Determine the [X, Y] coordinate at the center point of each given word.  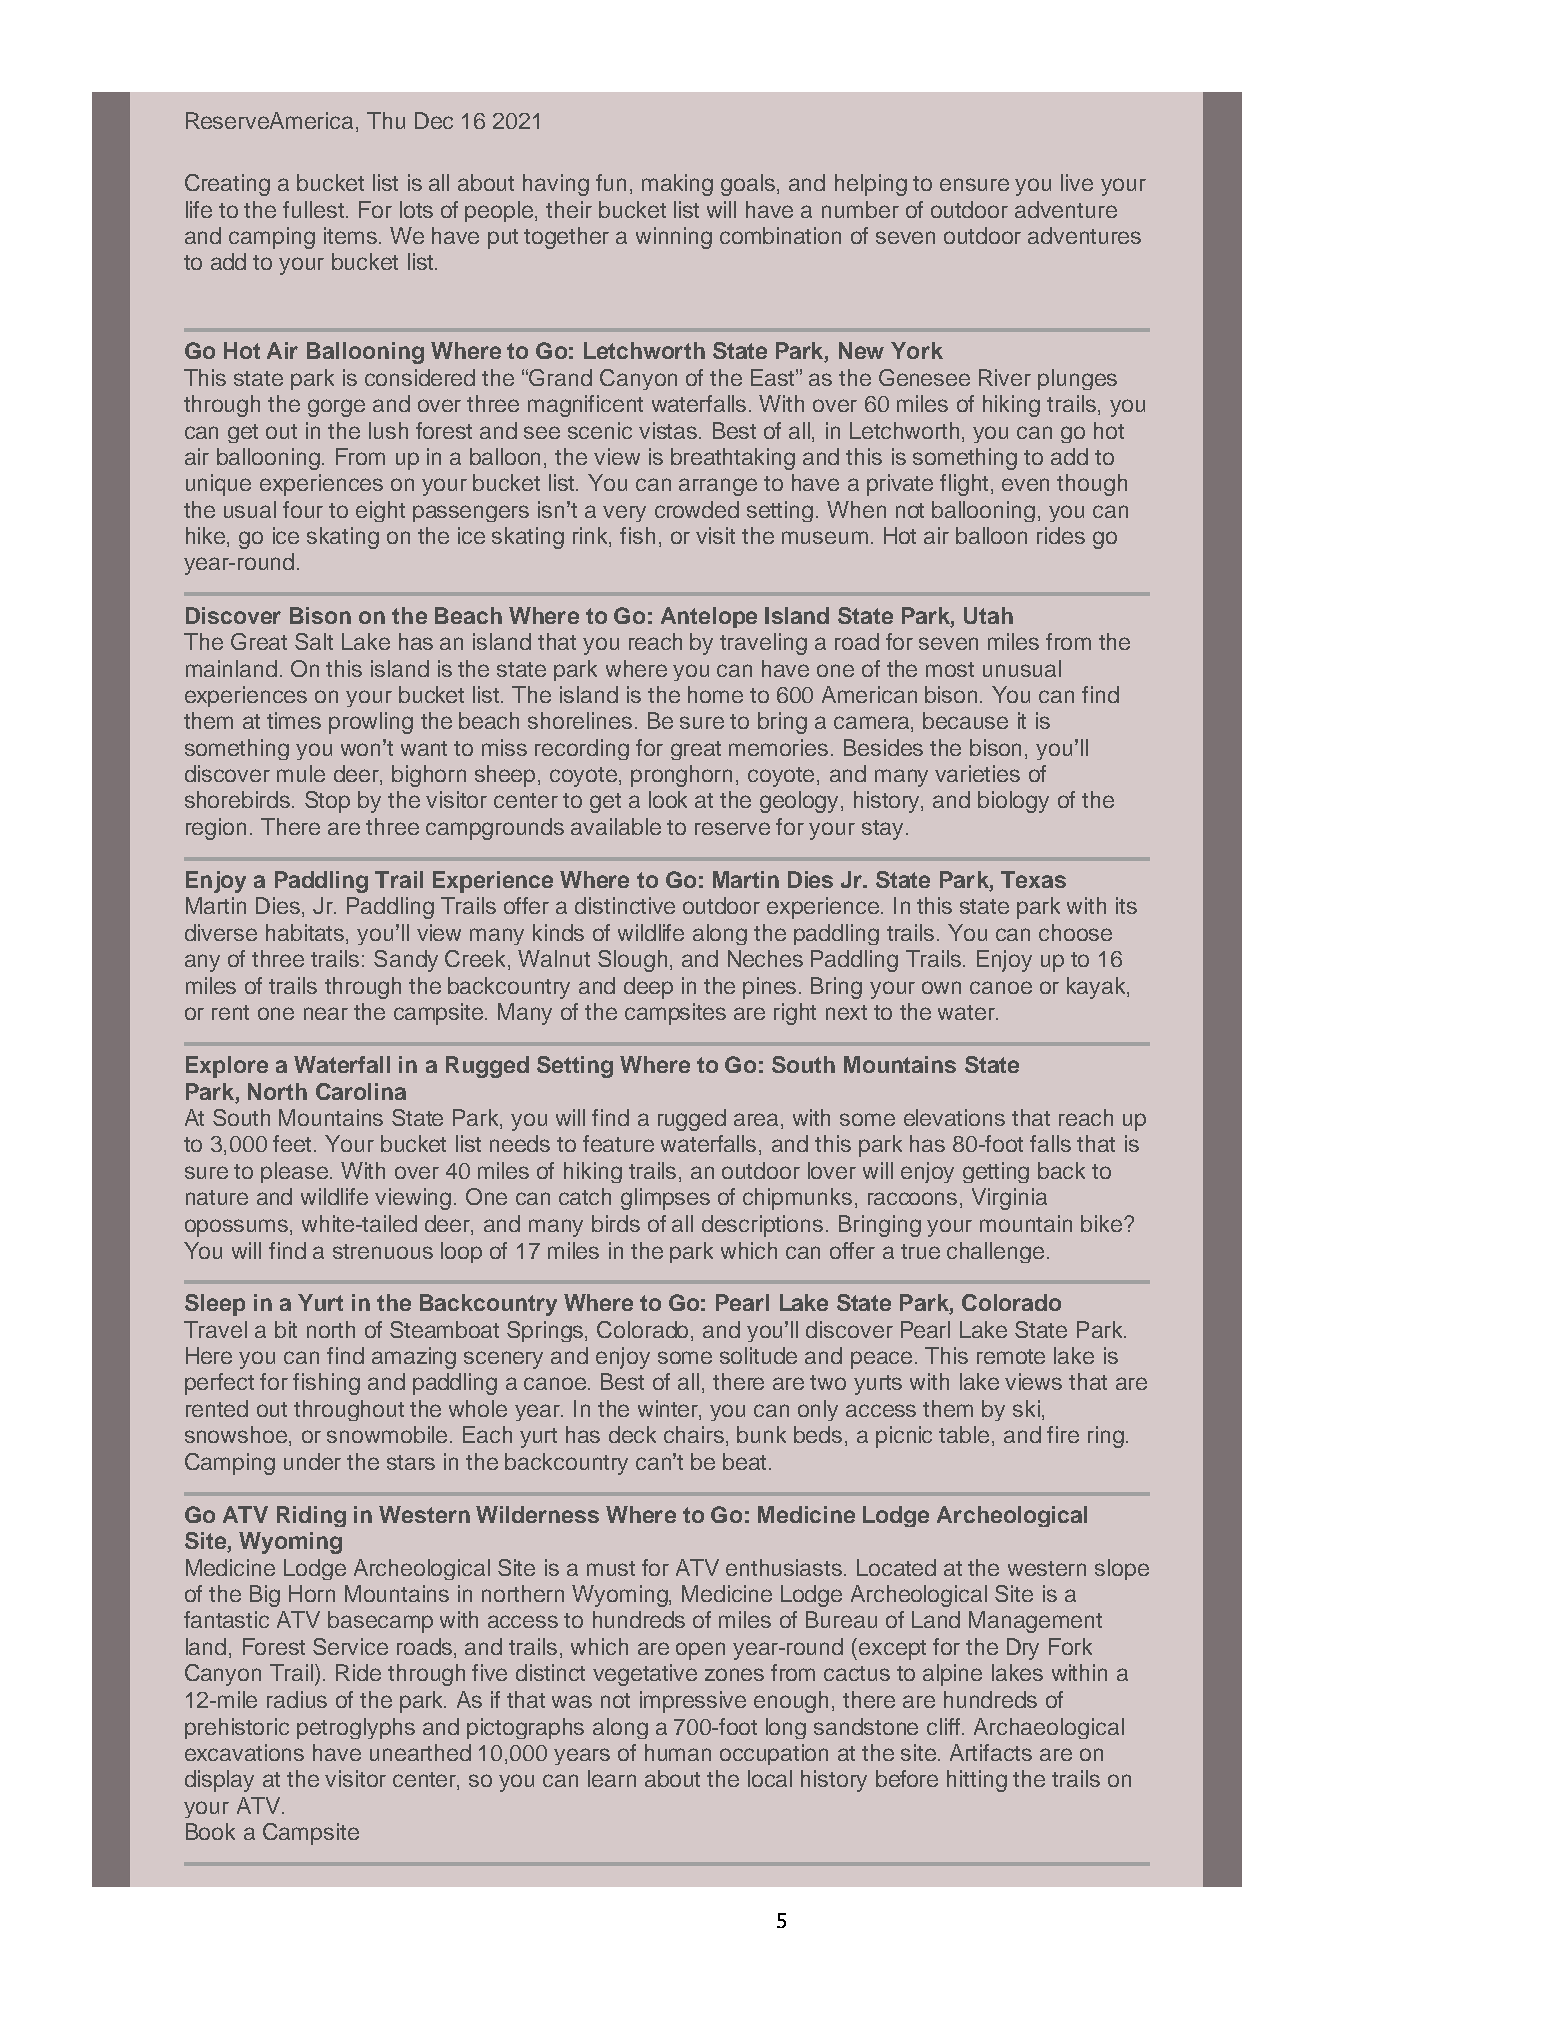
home [715, 694]
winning [674, 238]
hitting [977, 1781]
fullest [313, 209]
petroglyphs [356, 1728]
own [941, 987]
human [678, 1752]
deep [648, 988]
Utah [988, 615]
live [1077, 182]
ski [1026, 1408]
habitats [306, 934]
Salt [314, 641]
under [312, 1461]
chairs [695, 1436]
